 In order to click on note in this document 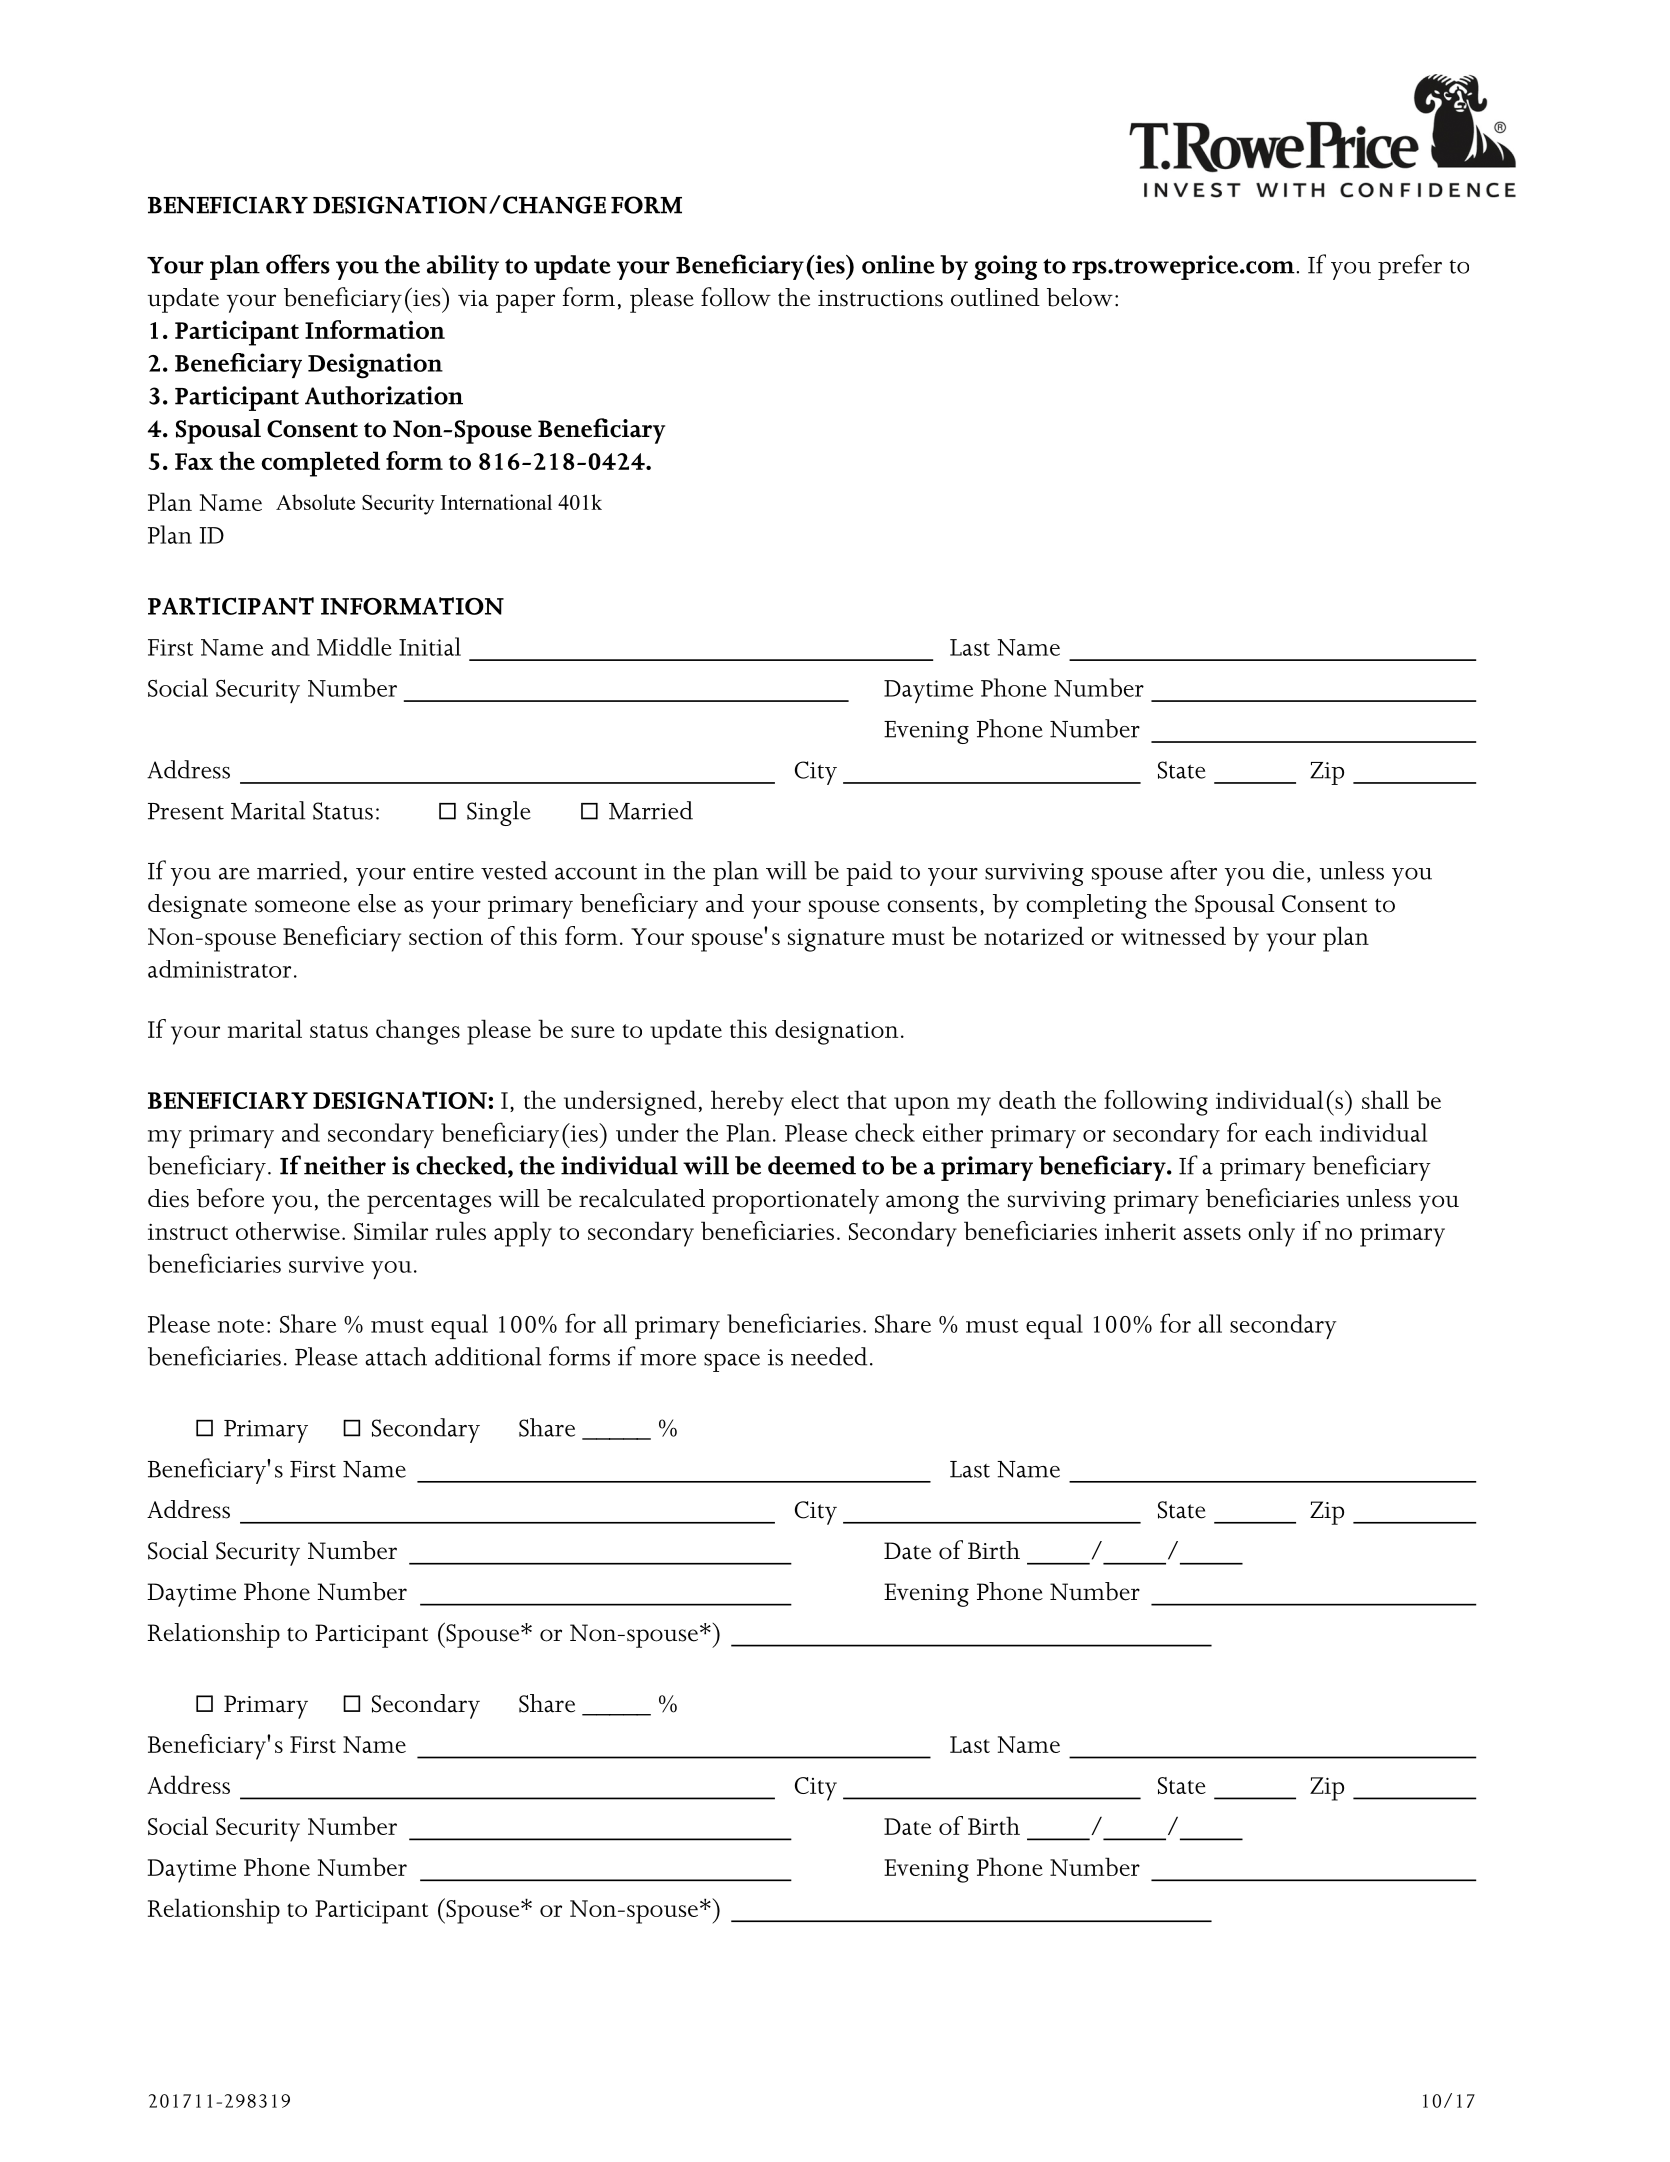, I will do `click(241, 1326)`.
